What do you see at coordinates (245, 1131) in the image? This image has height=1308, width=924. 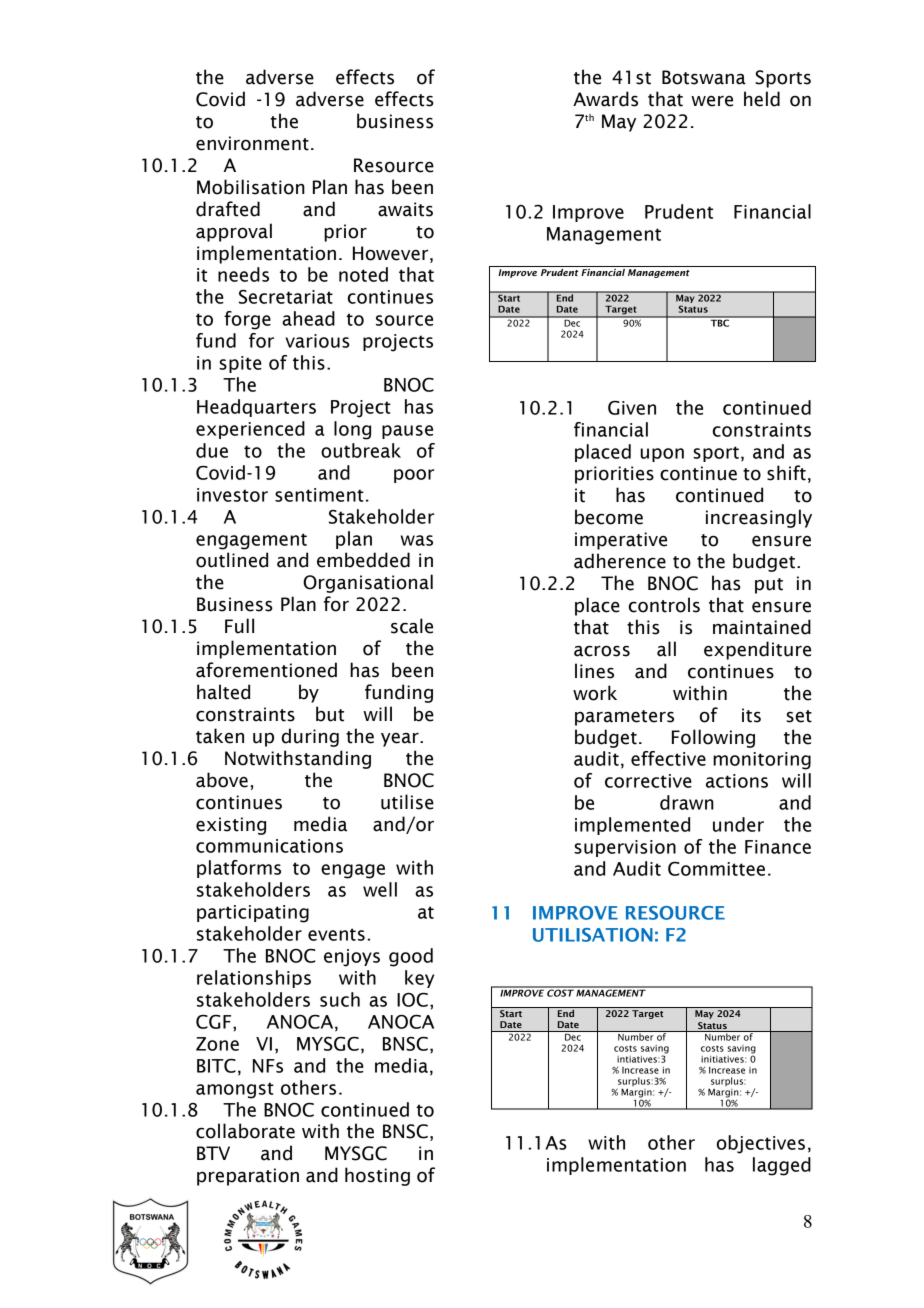 I see `collaborate` at bounding box center [245, 1131].
